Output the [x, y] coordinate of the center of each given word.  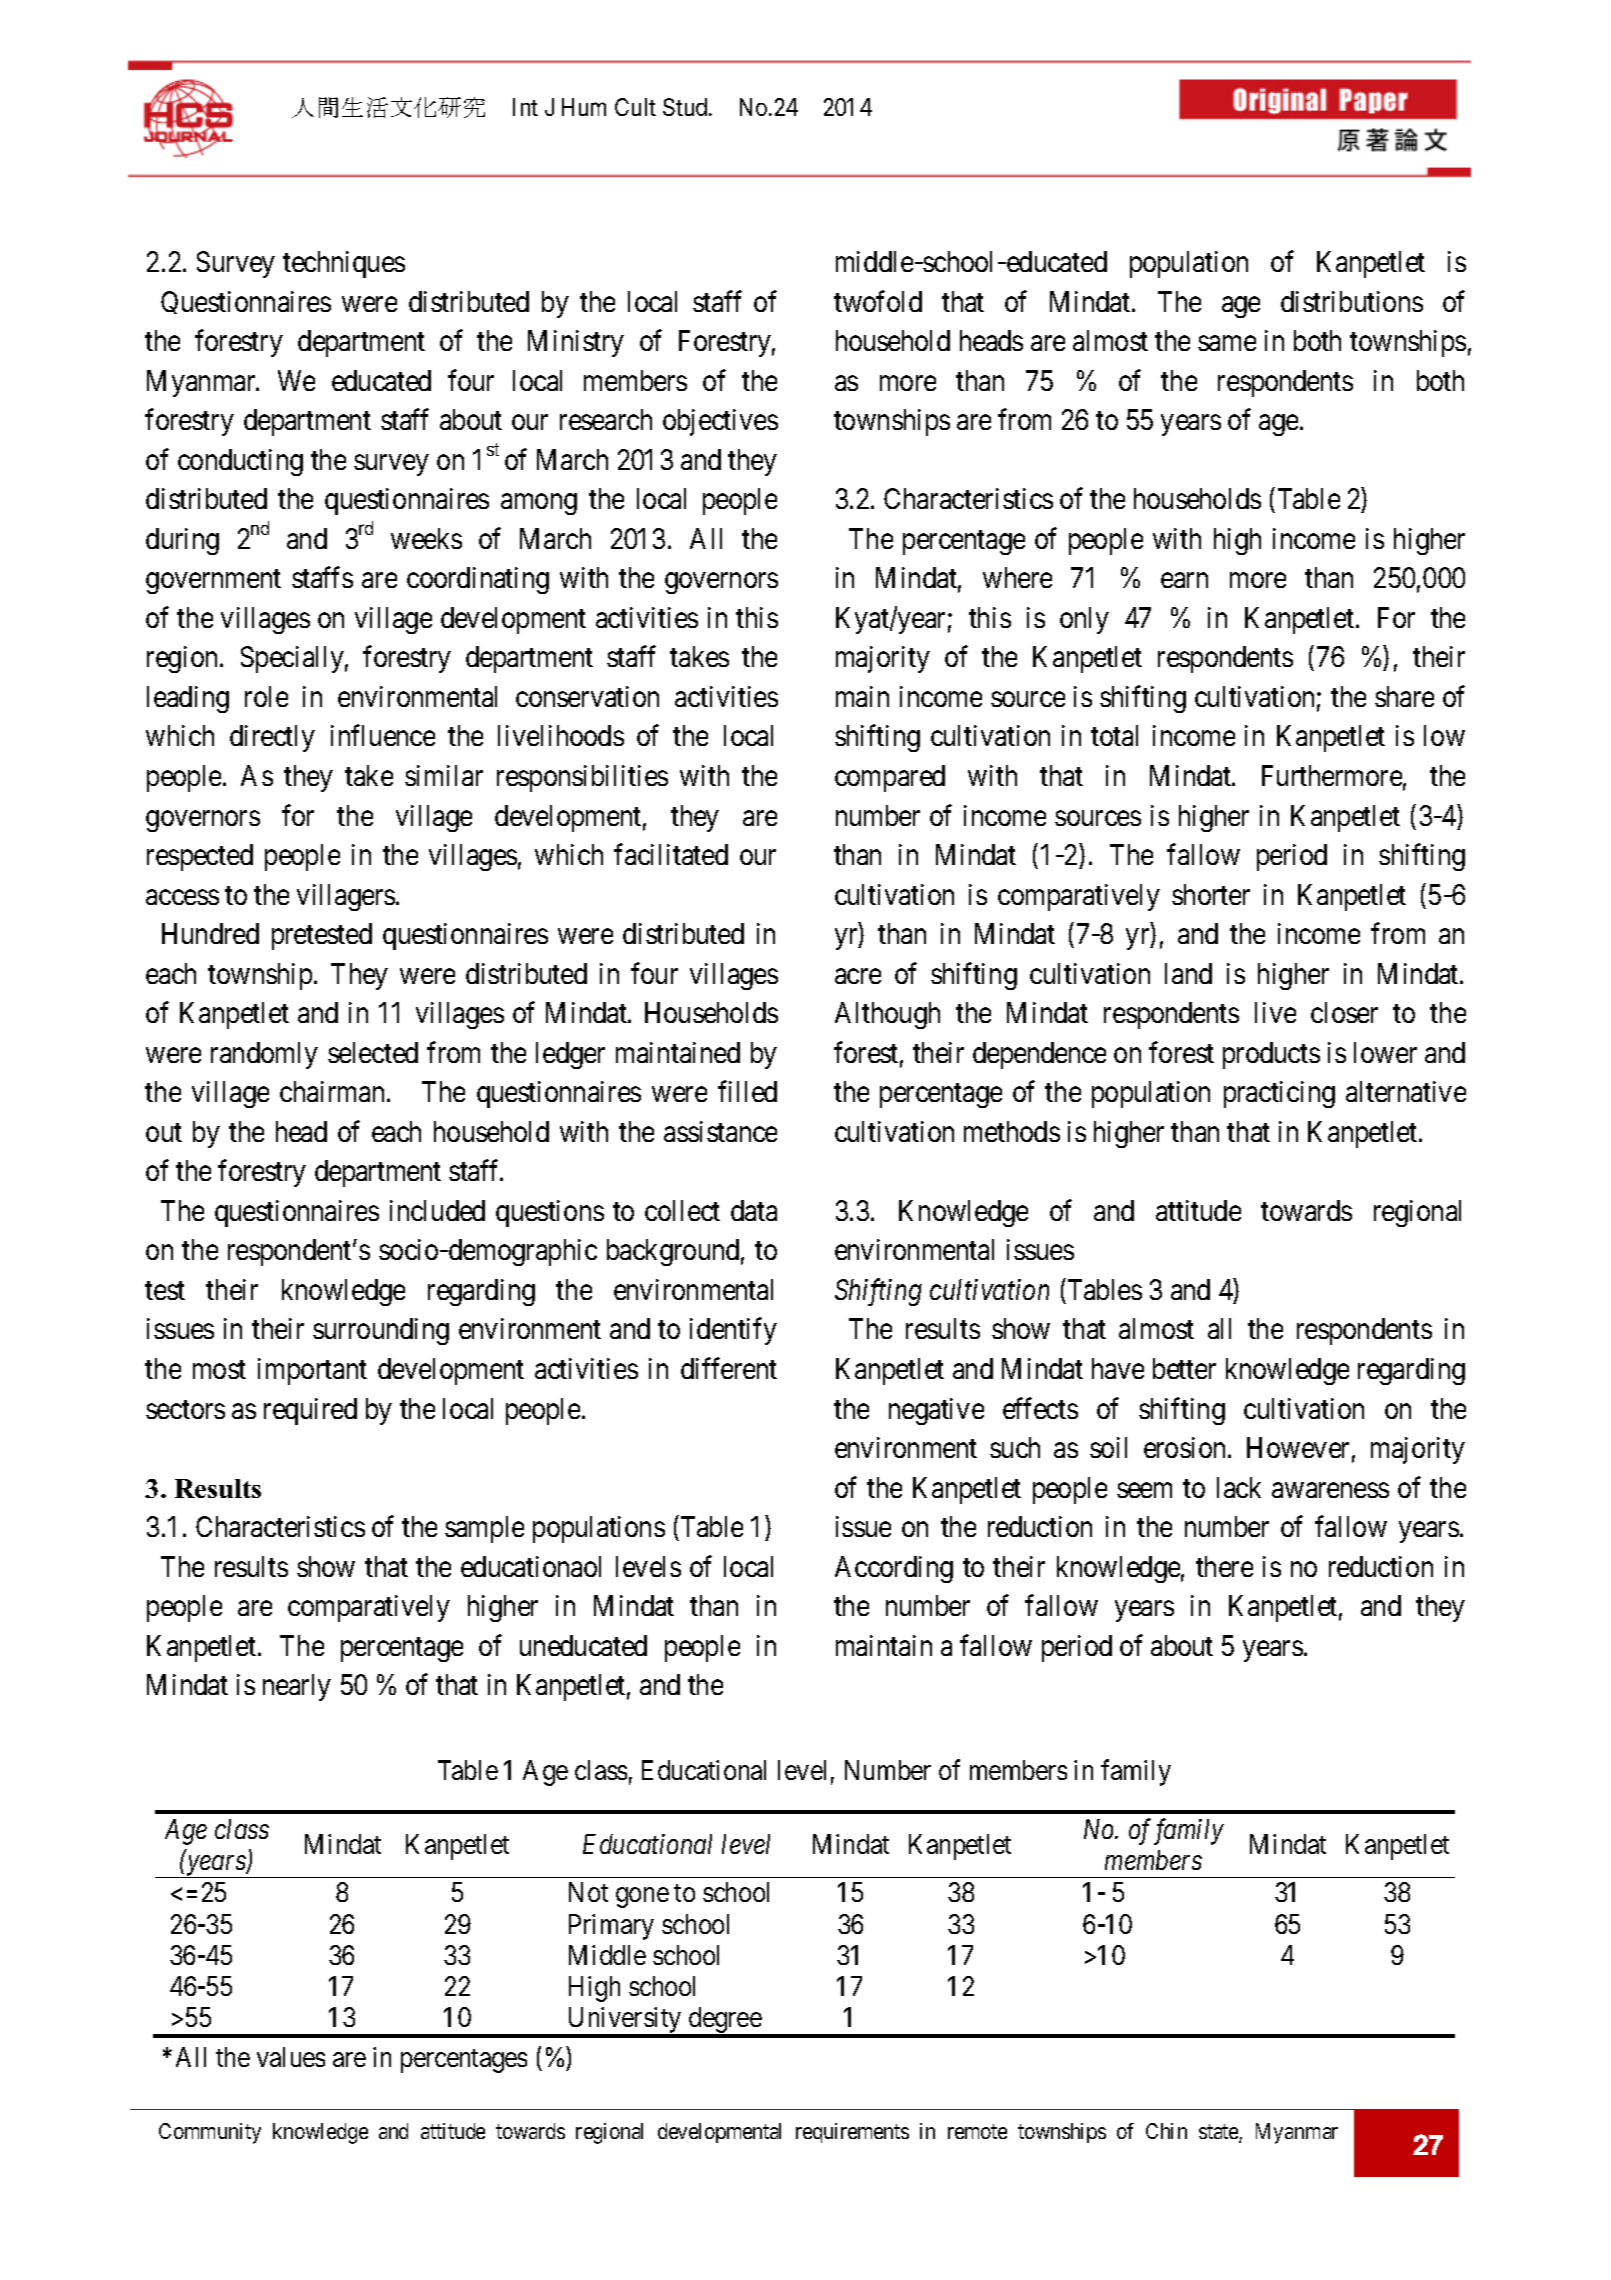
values [291, 2057]
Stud [686, 107]
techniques [344, 264]
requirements [852, 2133]
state [1219, 2134]
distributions [1352, 301]
